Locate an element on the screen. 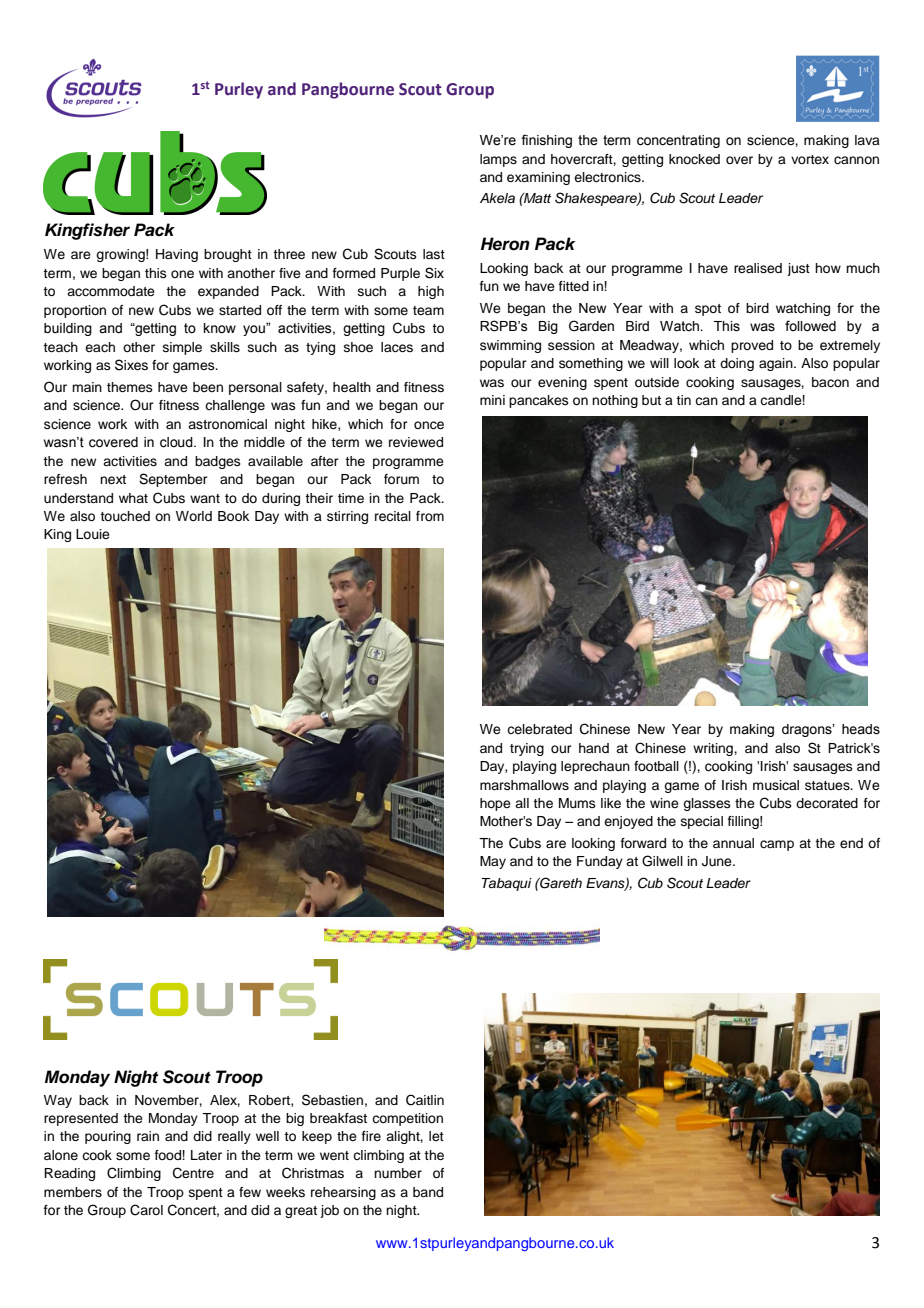  heads is located at coordinates (861, 729).
